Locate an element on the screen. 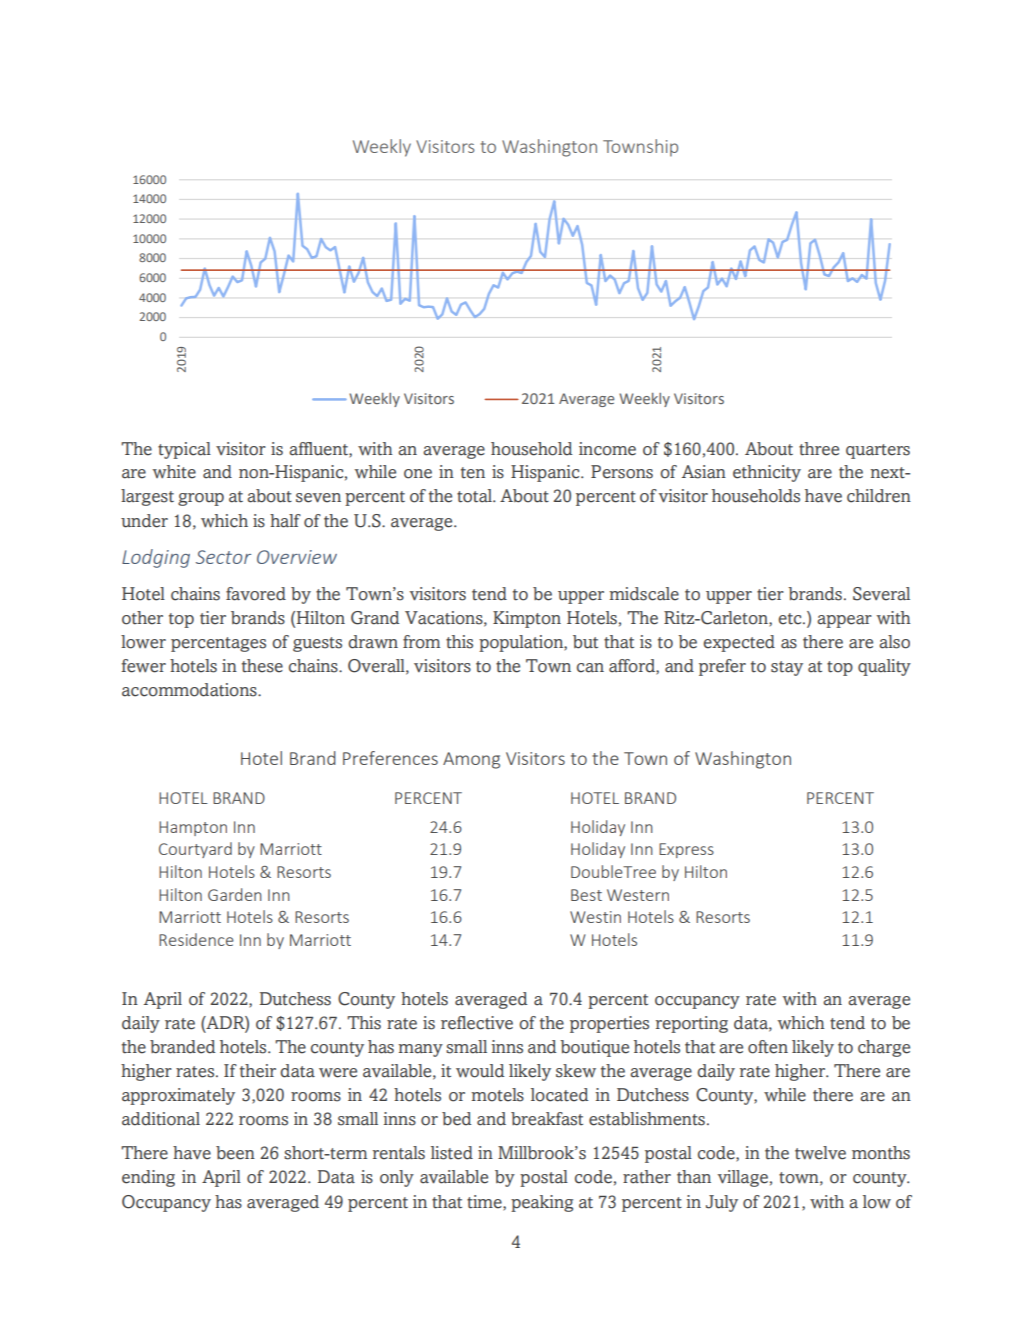  these is located at coordinates (262, 666).
